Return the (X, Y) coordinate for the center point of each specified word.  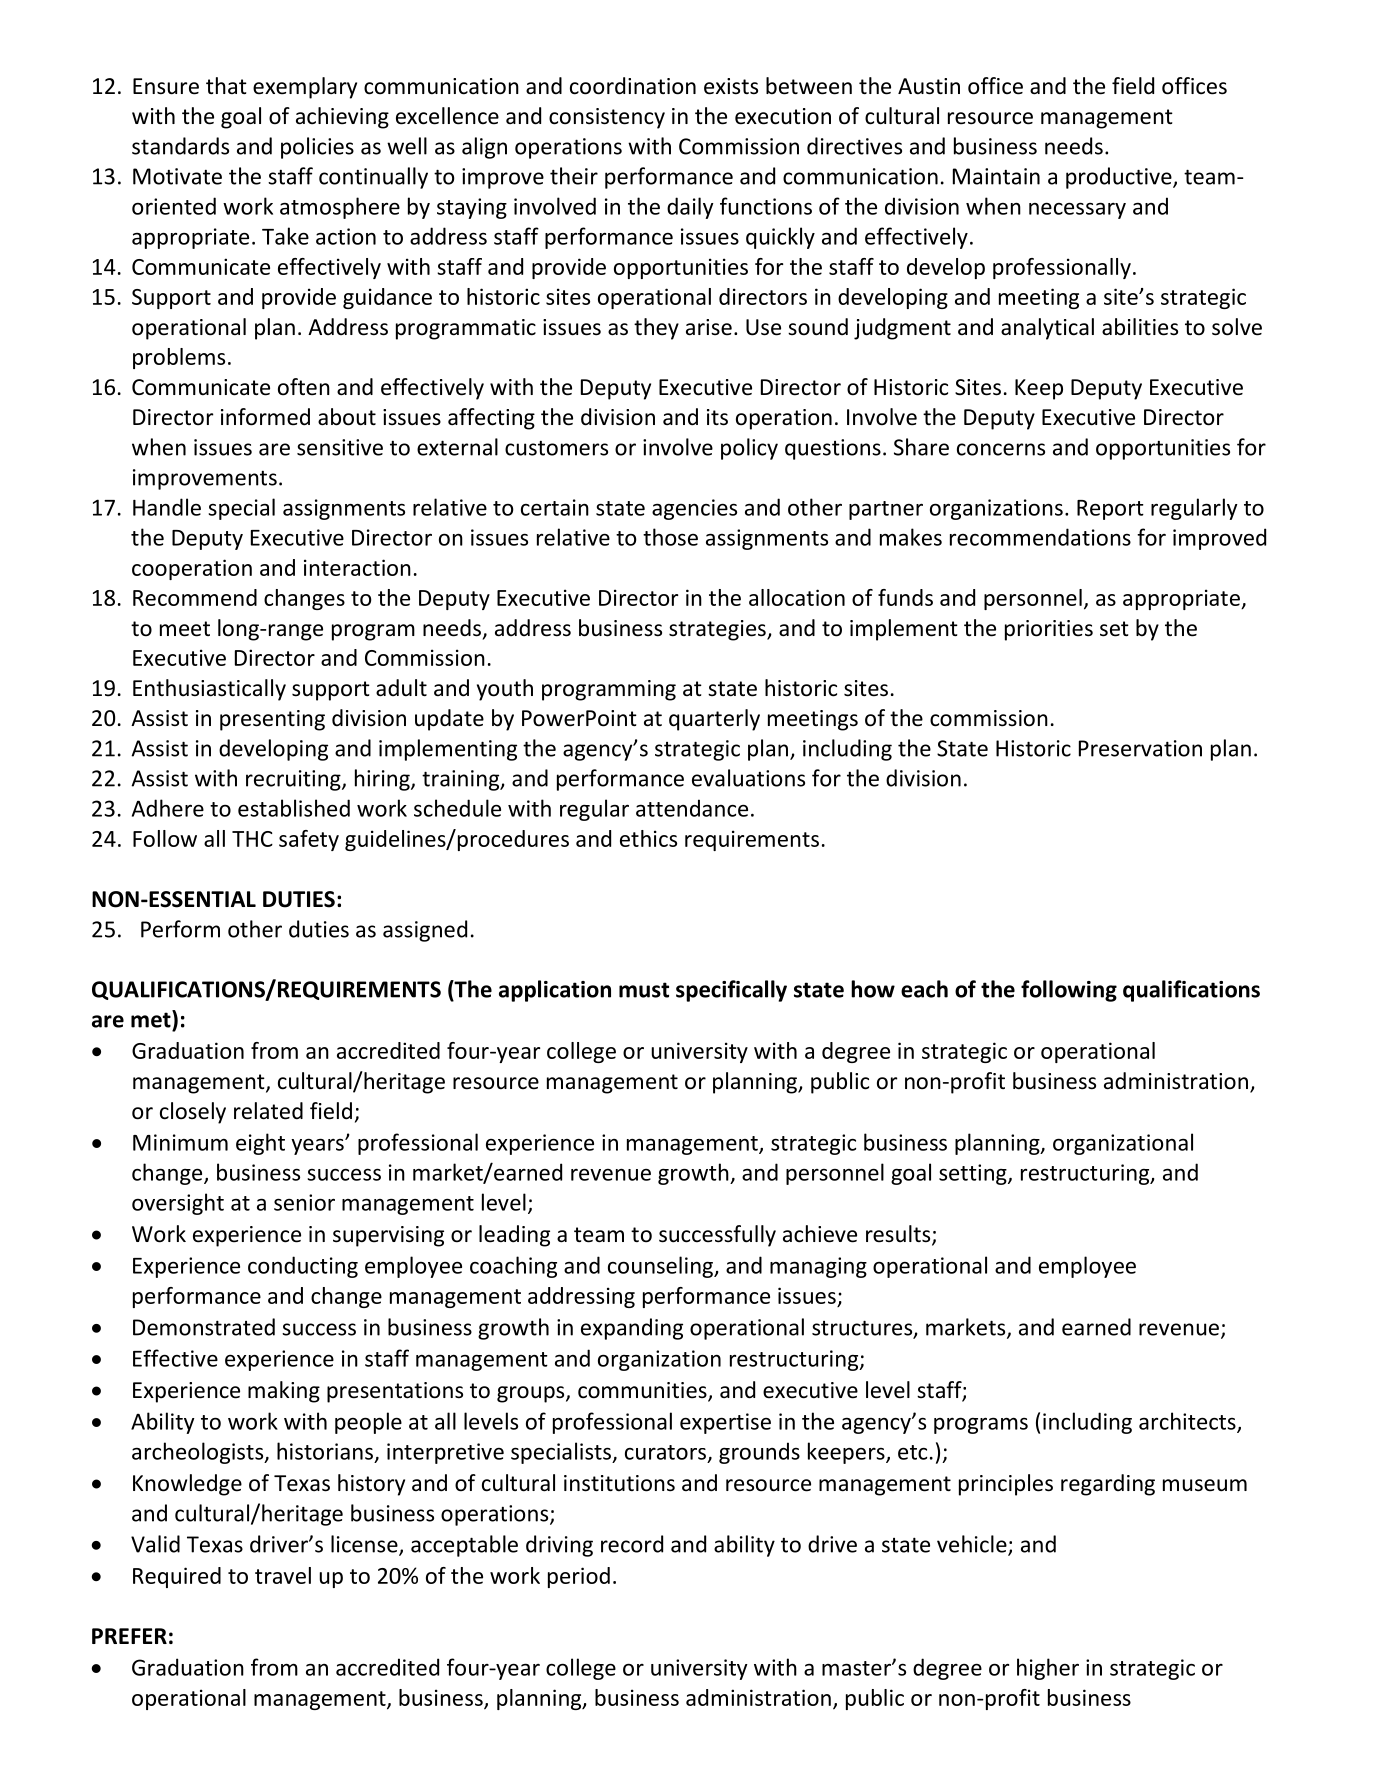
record (632, 1544)
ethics (648, 838)
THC (252, 839)
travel (283, 1575)
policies (317, 148)
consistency (607, 118)
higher (1048, 1669)
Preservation (1140, 748)
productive (1120, 178)
